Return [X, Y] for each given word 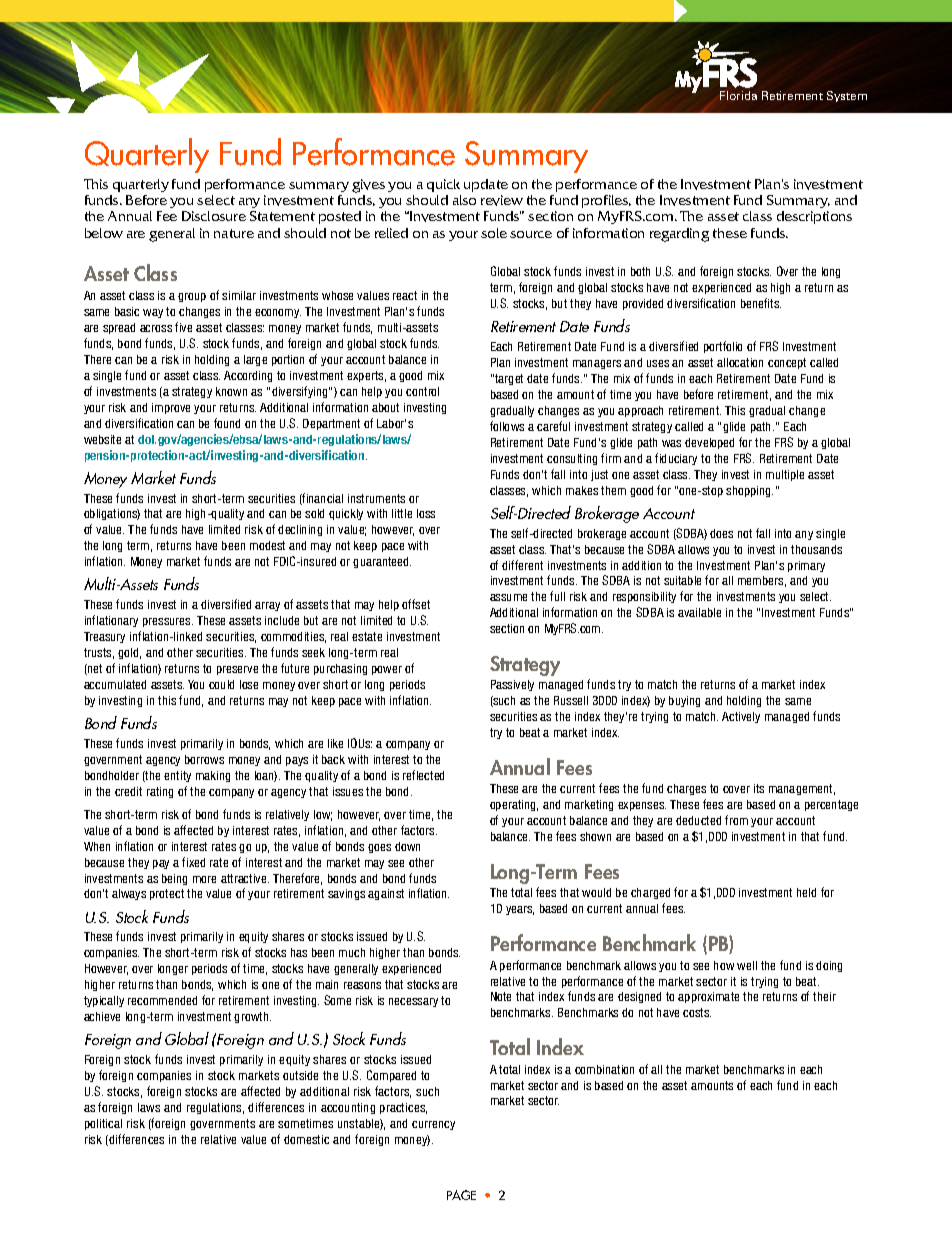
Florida [738, 95]
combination [604, 1069]
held [806, 892]
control [422, 391]
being [174, 879]
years [520, 910]
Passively [512, 685]
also [464, 200]
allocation [740, 362]
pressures [168, 622]
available [699, 612]
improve [171, 408]
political [103, 1124]
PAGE [461, 1195]
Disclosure [214, 216]
